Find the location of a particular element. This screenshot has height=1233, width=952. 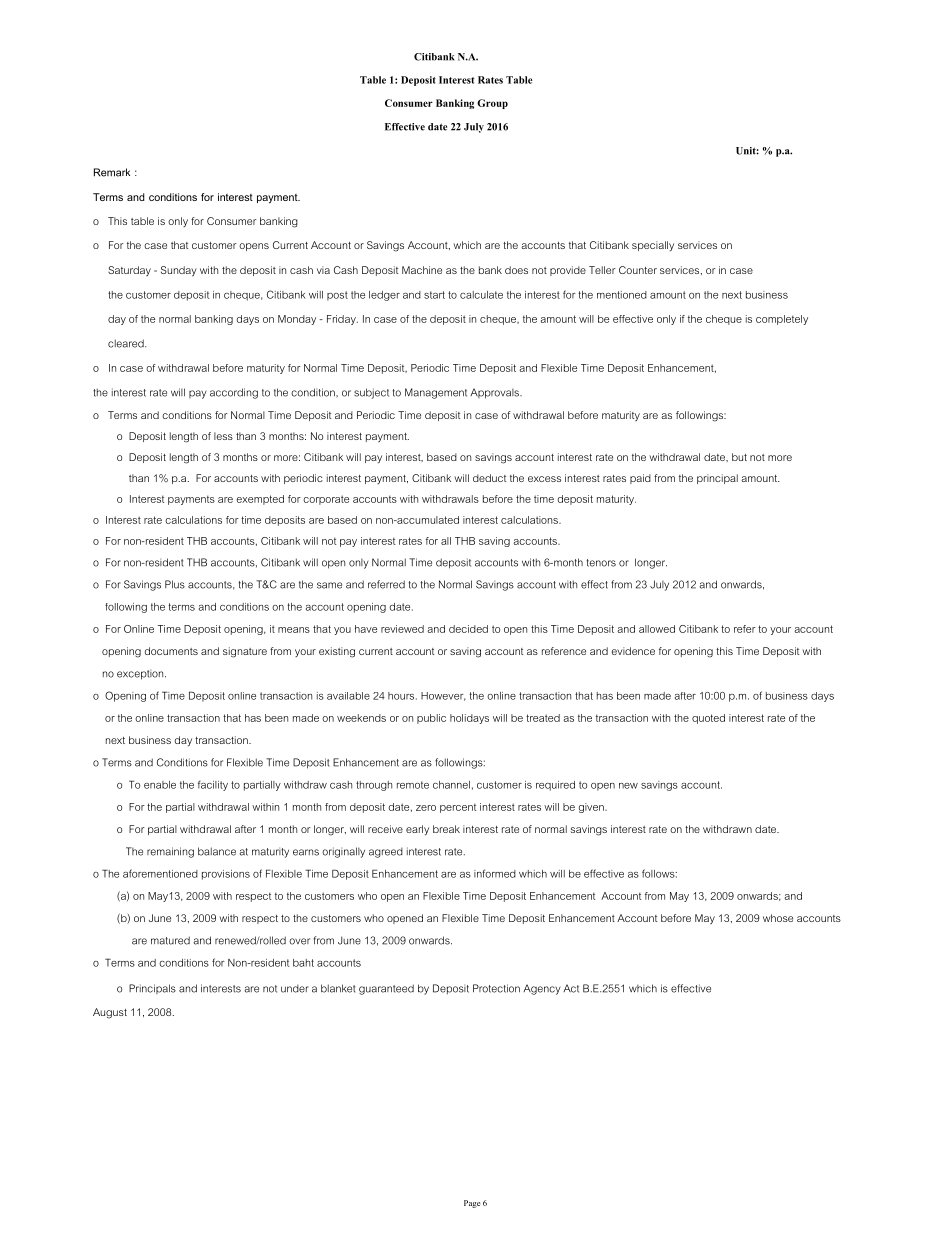

specially is located at coordinates (653, 246).
